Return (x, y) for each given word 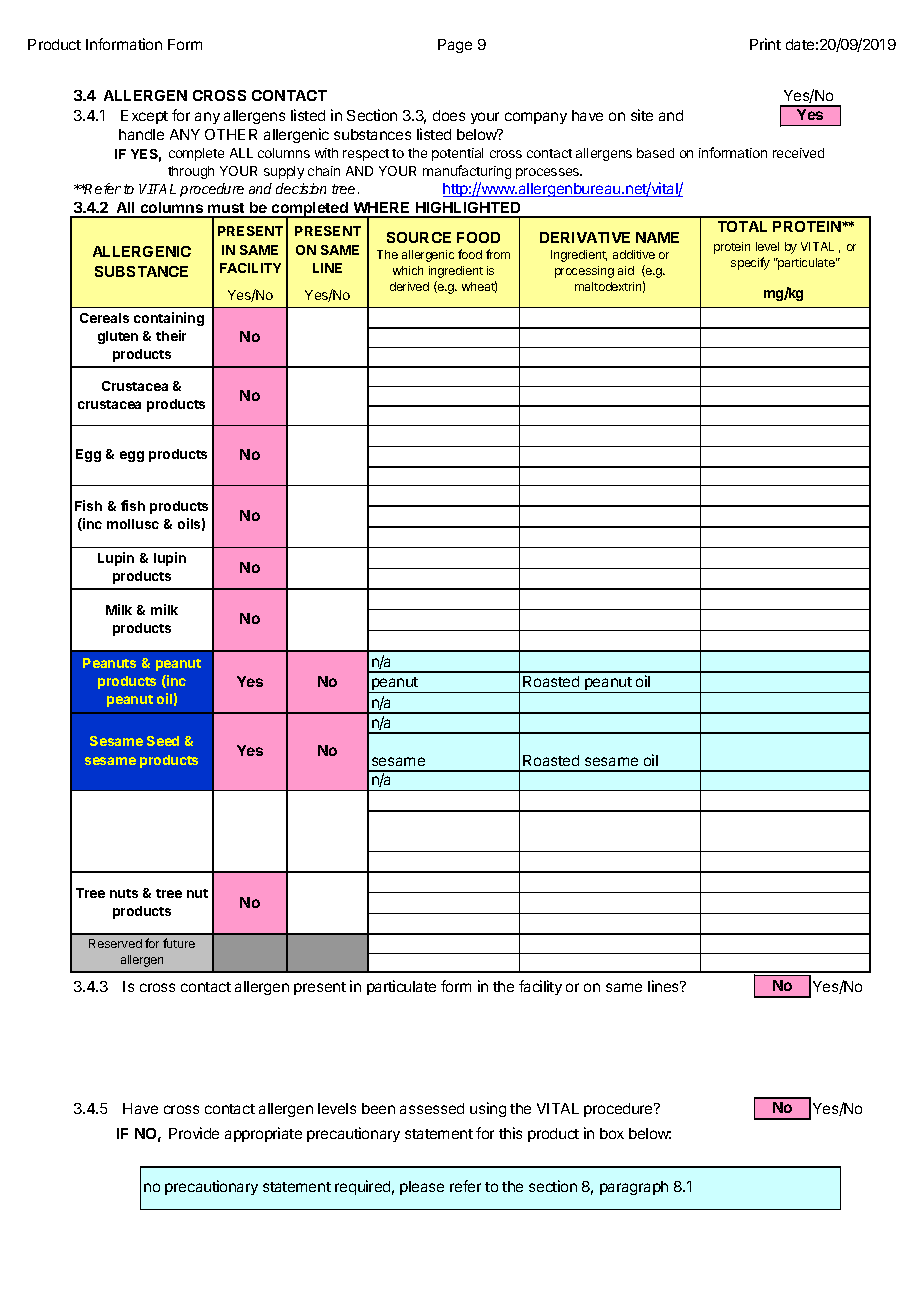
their (171, 335)
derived (409, 286)
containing (169, 319)
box (612, 1133)
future (179, 943)
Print (765, 44)
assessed (432, 1108)
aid (626, 270)
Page (455, 46)
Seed (163, 741)
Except (144, 117)
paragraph (634, 1188)
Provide (194, 1133)
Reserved (115, 943)
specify (750, 263)
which (408, 270)
